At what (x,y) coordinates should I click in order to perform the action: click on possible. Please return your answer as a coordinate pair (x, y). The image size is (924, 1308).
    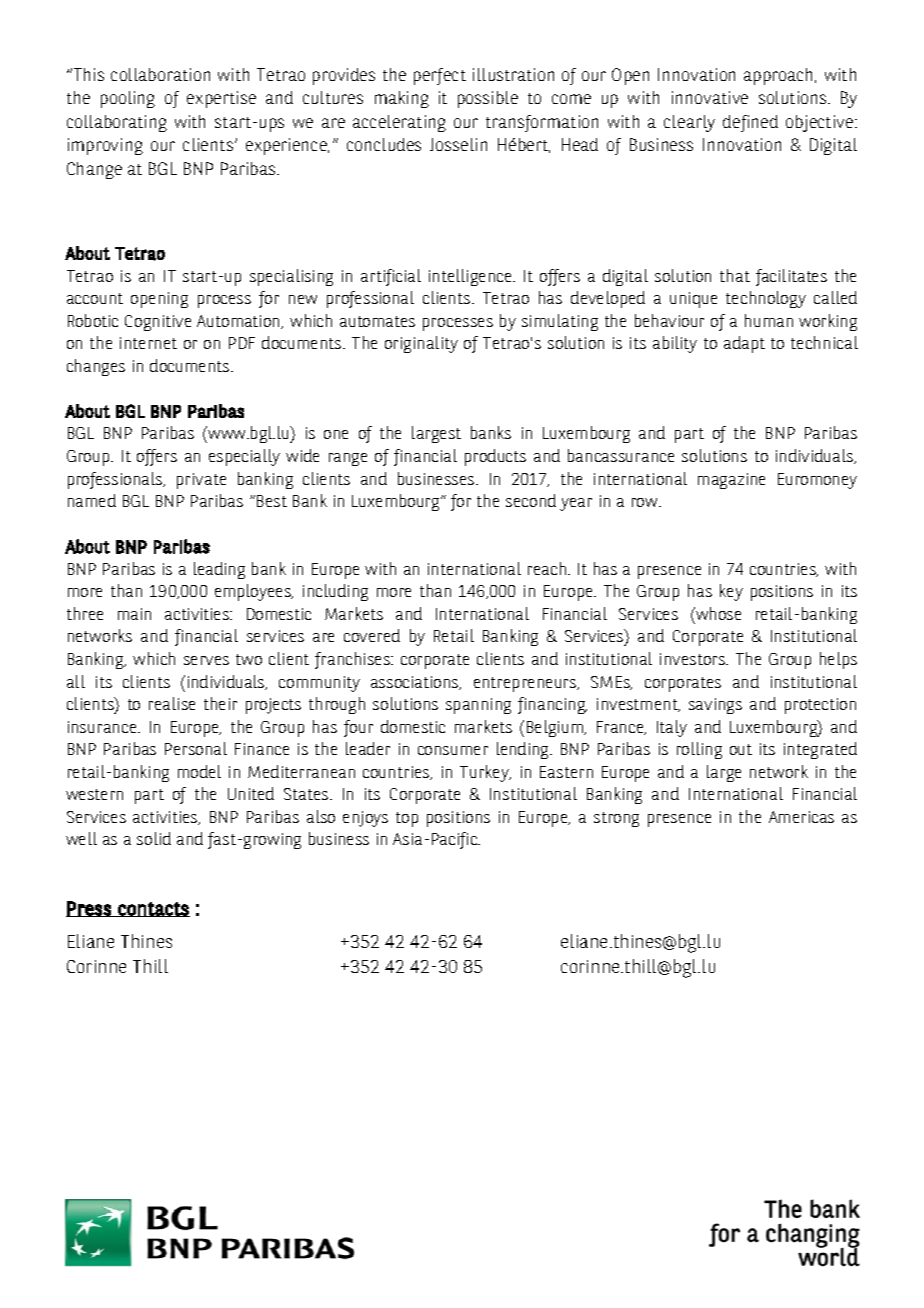
    Looking at the image, I should click on (488, 99).
